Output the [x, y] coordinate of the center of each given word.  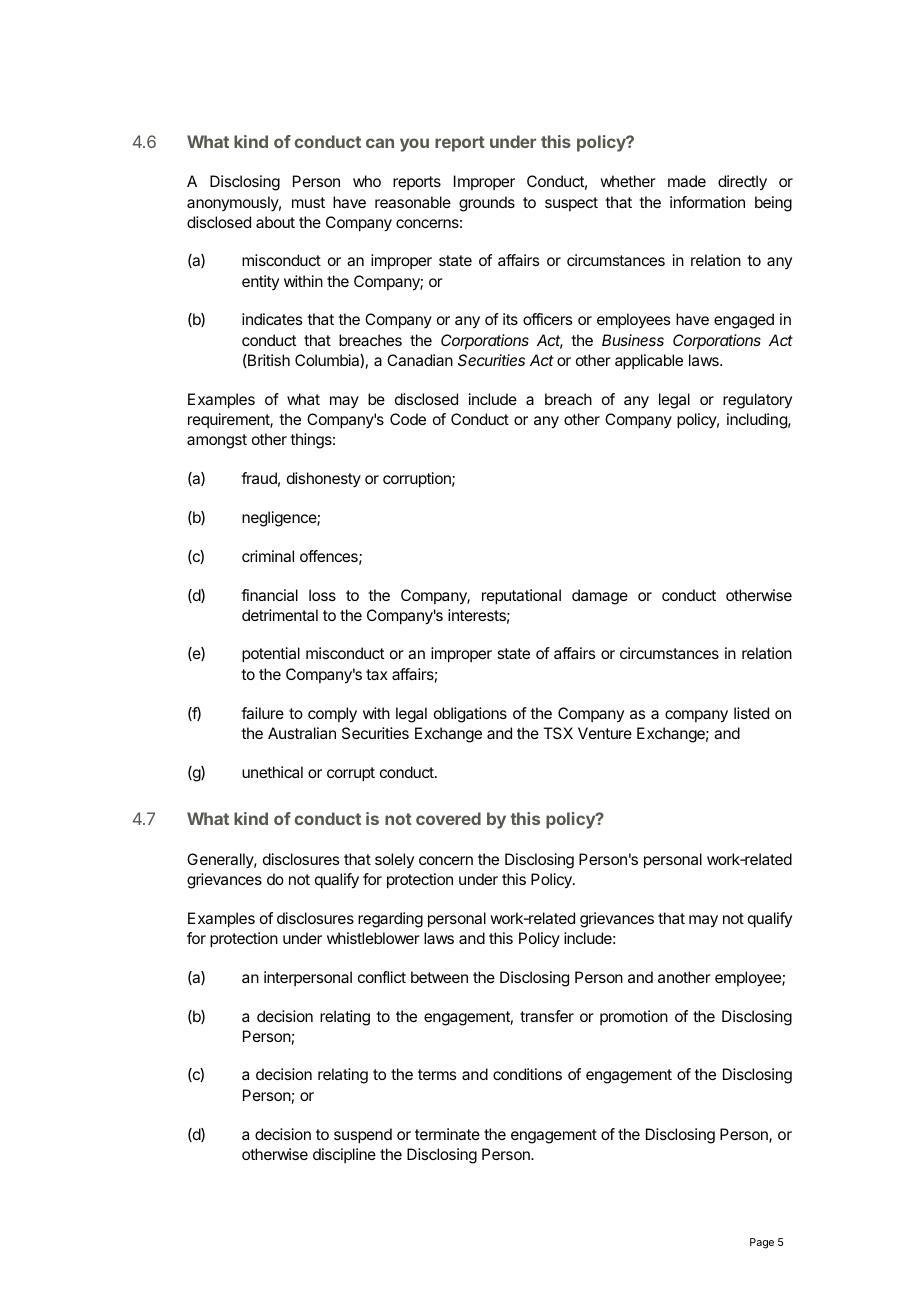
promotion [634, 1017]
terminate [447, 1134]
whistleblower [373, 938]
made [687, 181]
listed [751, 713]
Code [408, 419]
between [439, 977]
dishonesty [324, 479]
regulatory [757, 401]
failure [262, 713]
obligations [470, 715]
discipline [344, 1155]
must [308, 202]
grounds [487, 204]
